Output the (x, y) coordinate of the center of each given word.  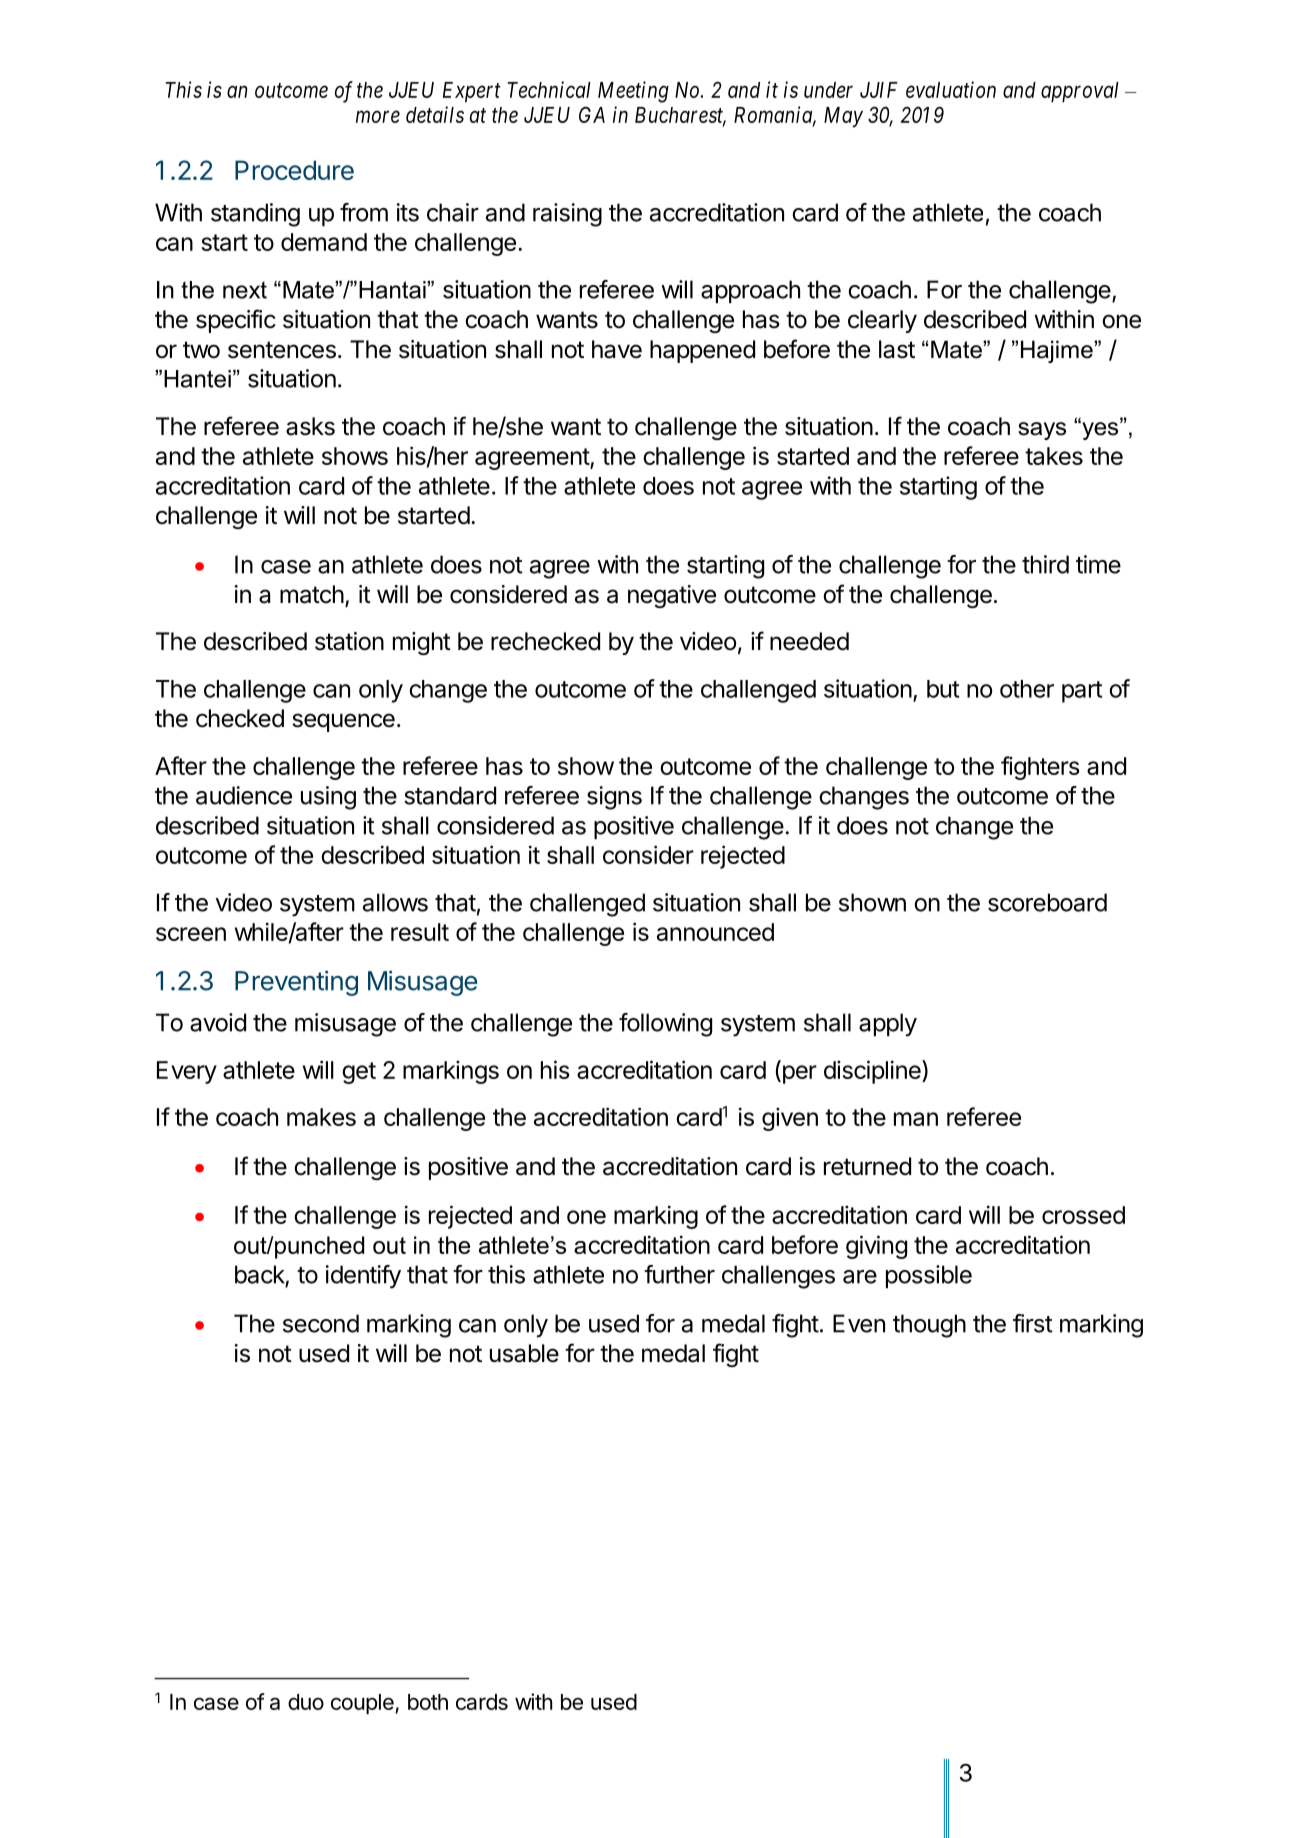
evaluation (951, 89)
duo (306, 1702)
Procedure (294, 170)
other (1027, 689)
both (428, 1702)
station (349, 641)
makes (321, 1117)
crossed (1083, 1215)
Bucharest (680, 116)
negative (672, 596)
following (665, 1025)
